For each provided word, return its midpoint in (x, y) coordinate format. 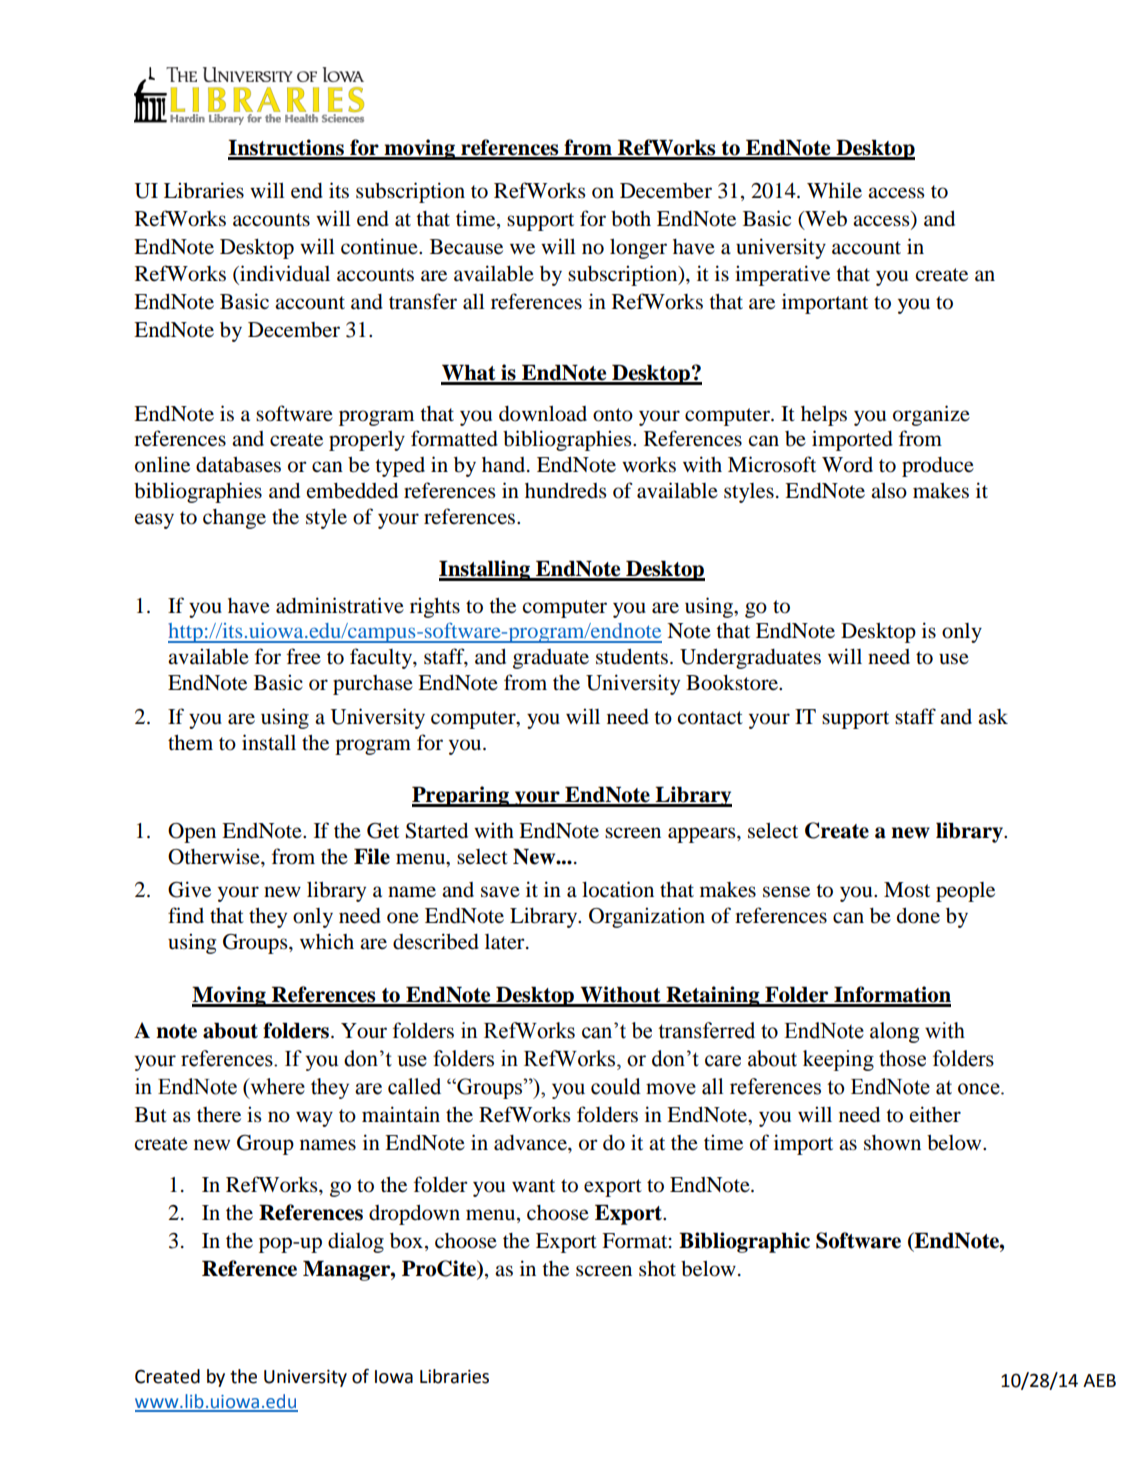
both (631, 219)
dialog (356, 1242)
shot (657, 1269)
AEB (1099, 1380)
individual (284, 274)
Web (825, 219)
